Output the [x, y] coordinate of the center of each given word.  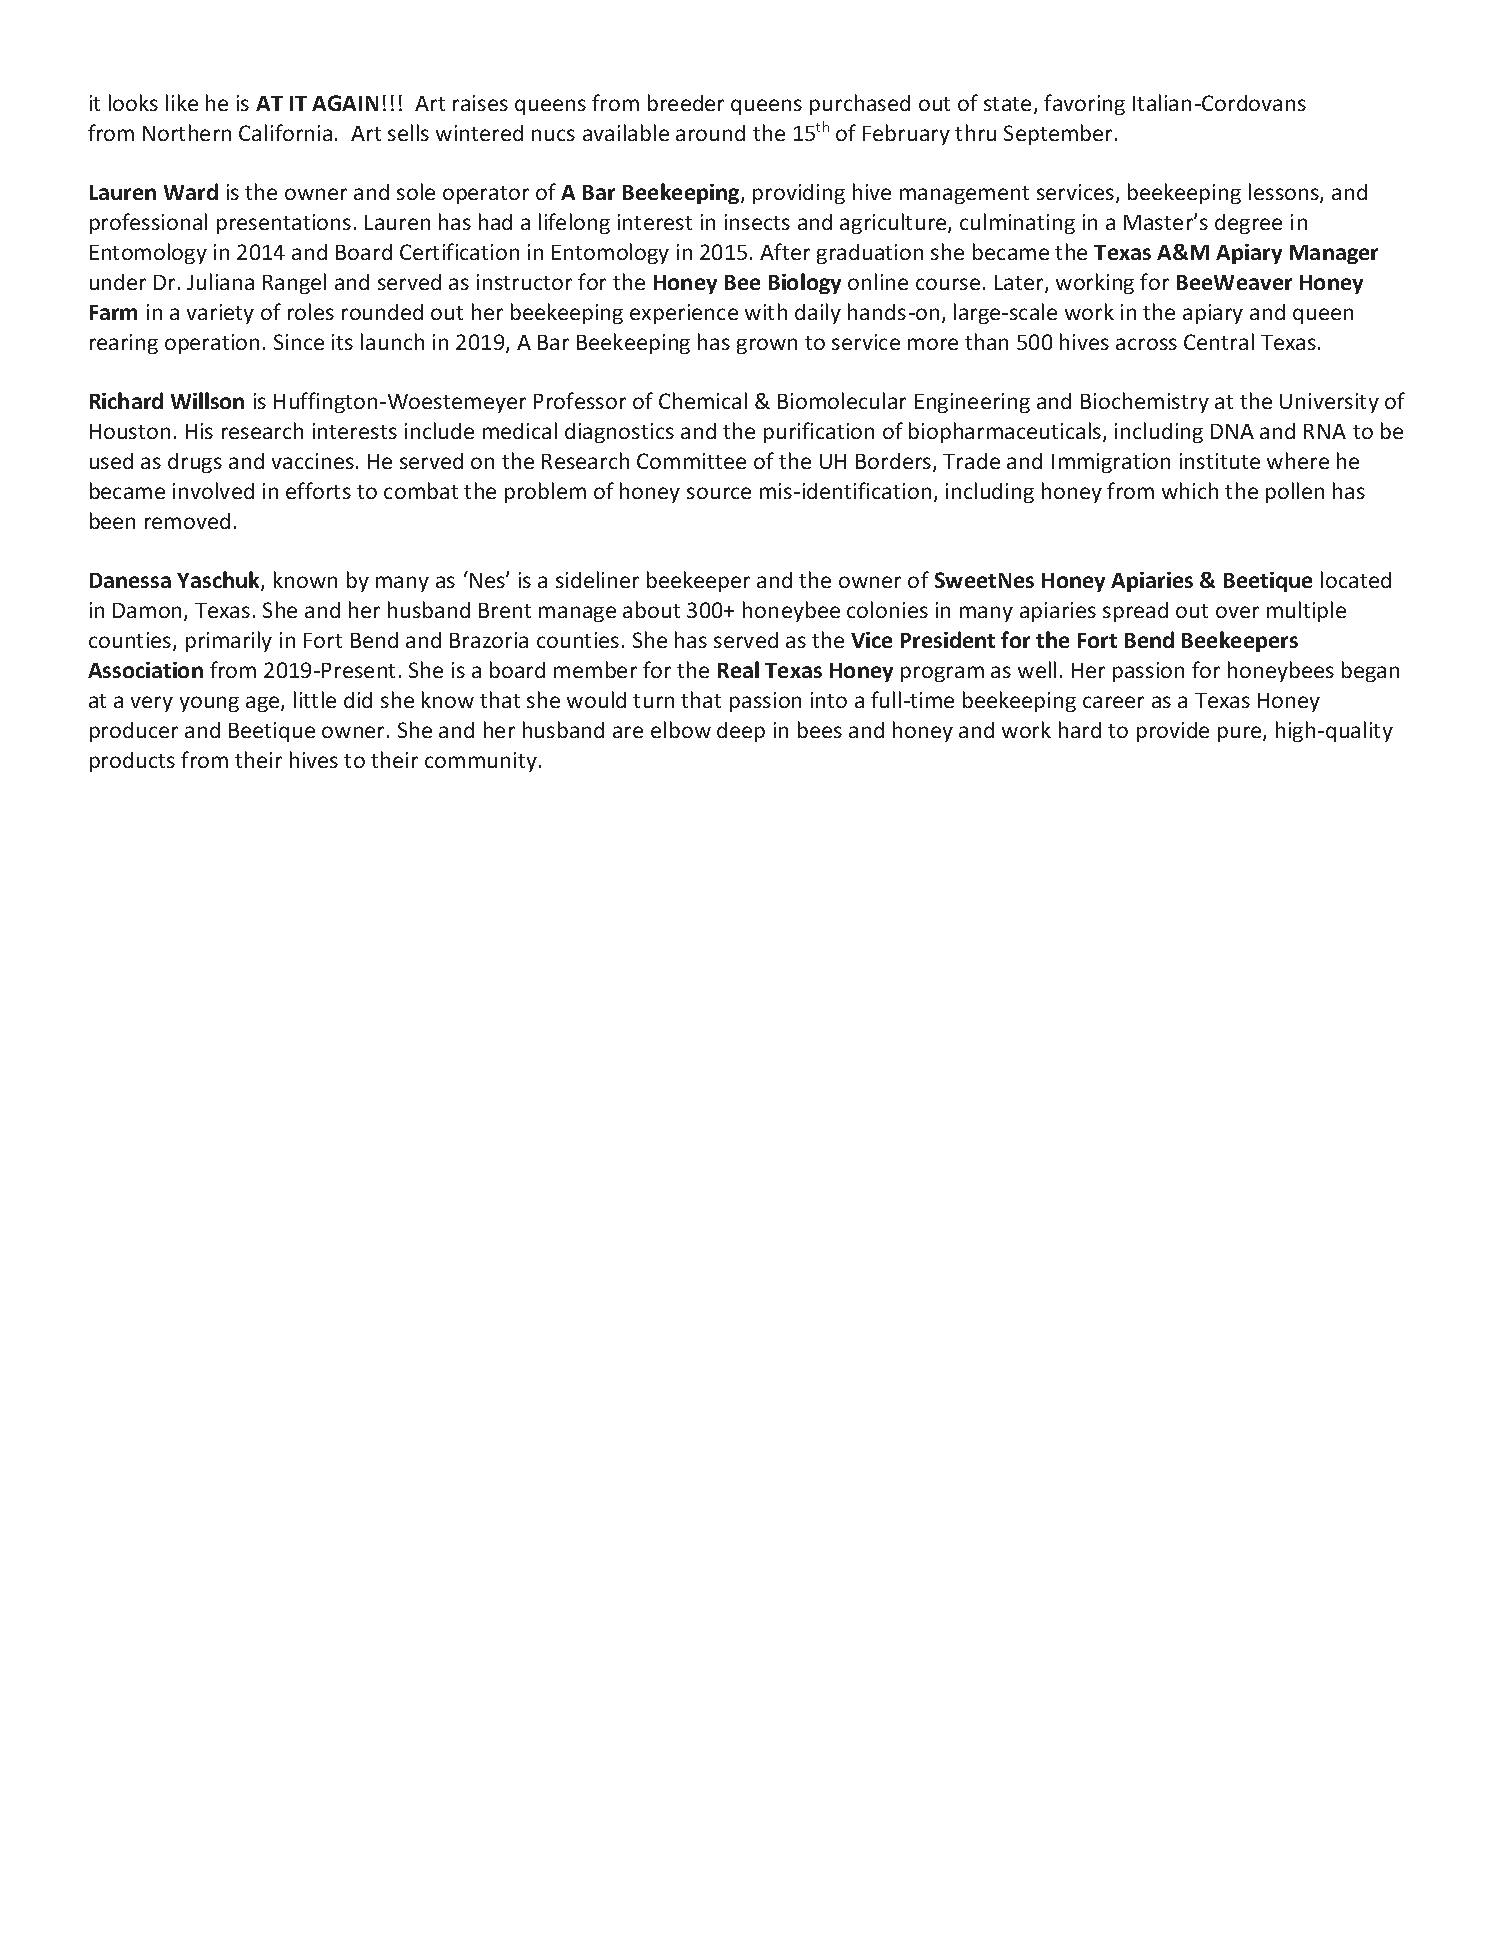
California [285, 132]
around [710, 133]
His [199, 431]
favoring [1084, 104]
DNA [1232, 431]
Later [1020, 284]
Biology [805, 283]
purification [819, 432]
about [651, 609]
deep [741, 732]
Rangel [294, 283]
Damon [147, 610]
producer [134, 732]
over [1237, 612]
